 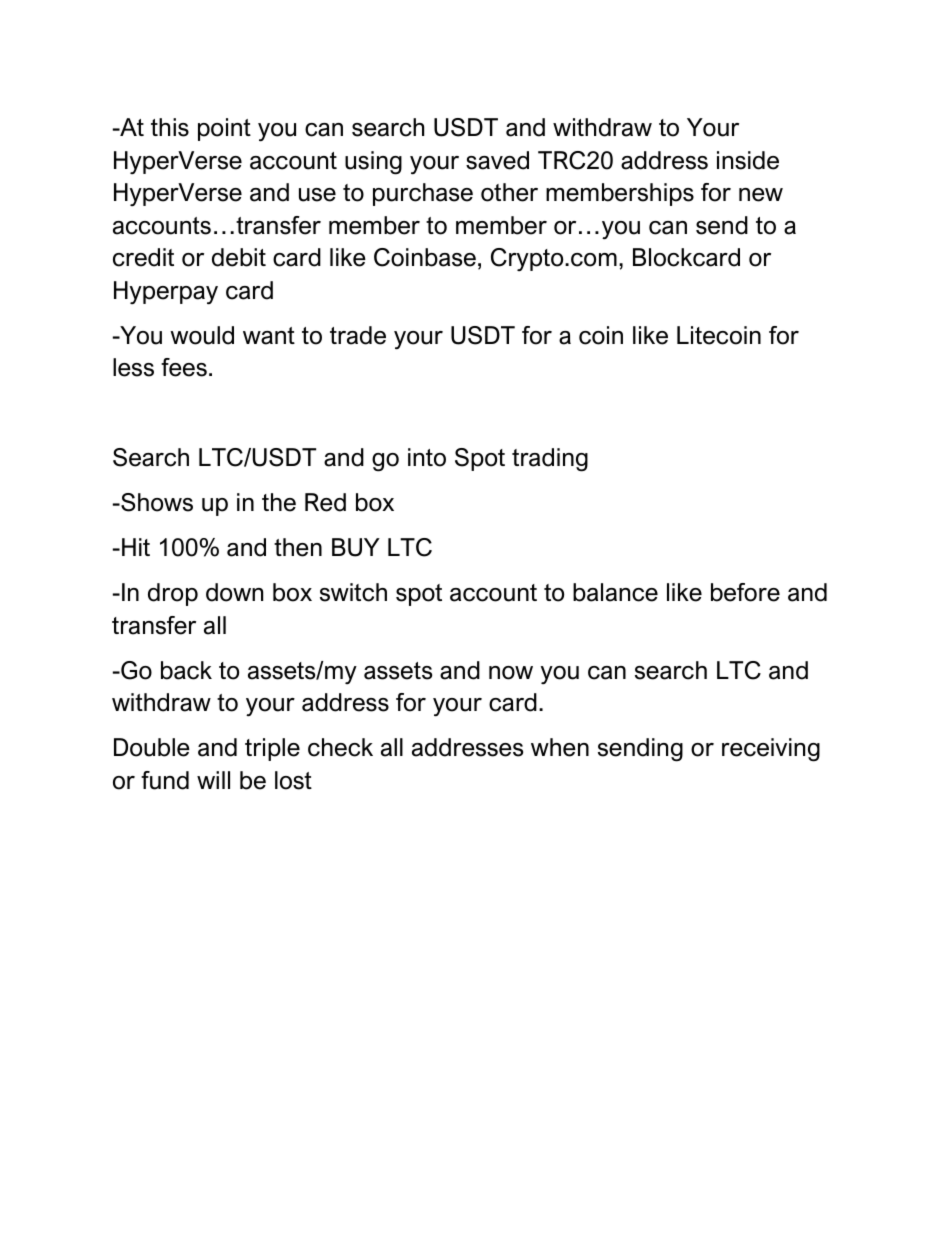 I want to click on into, so click(x=427, y=457).
